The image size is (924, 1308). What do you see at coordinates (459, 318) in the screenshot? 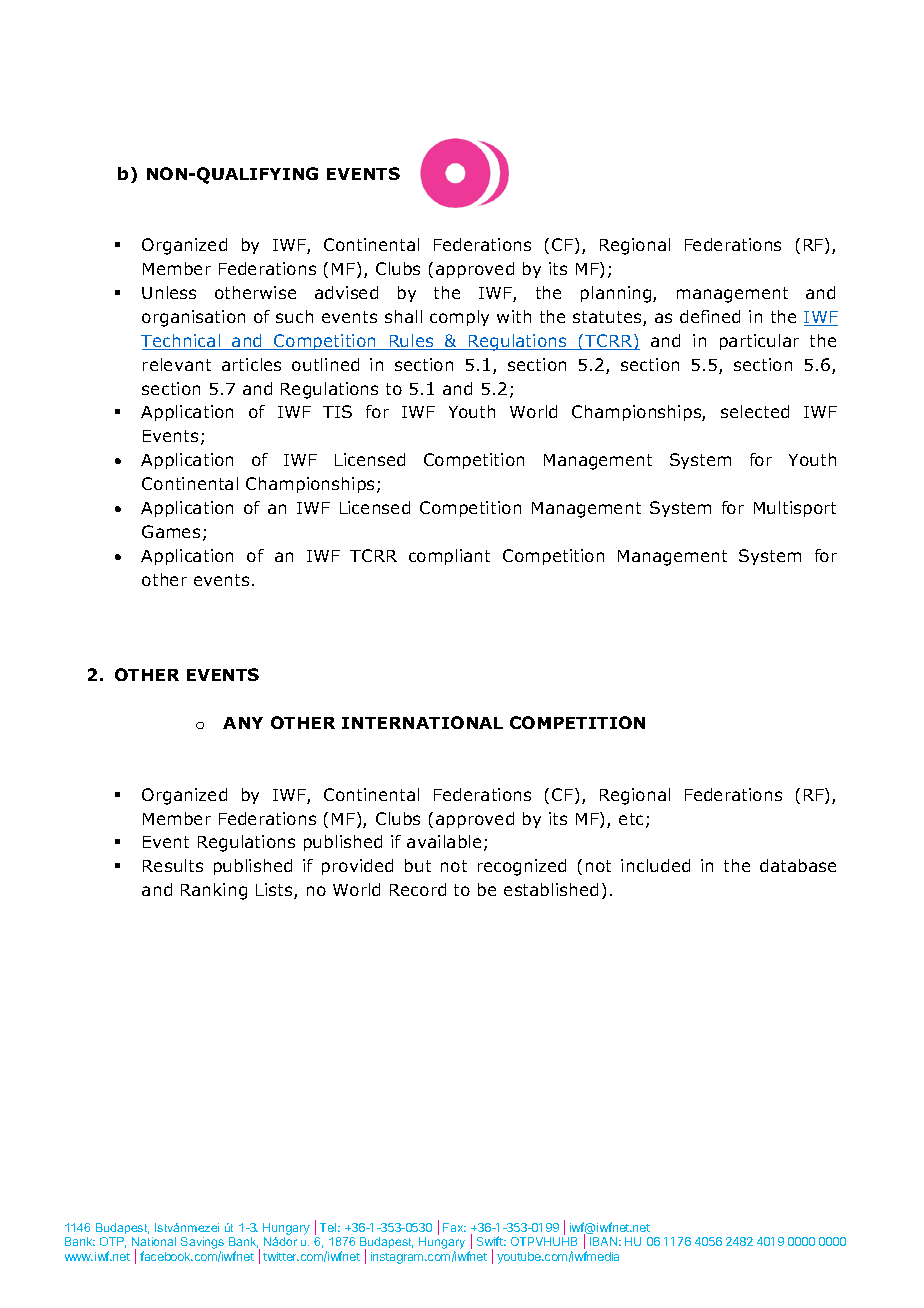
I see `comply` at bounding box center [459, 318].
